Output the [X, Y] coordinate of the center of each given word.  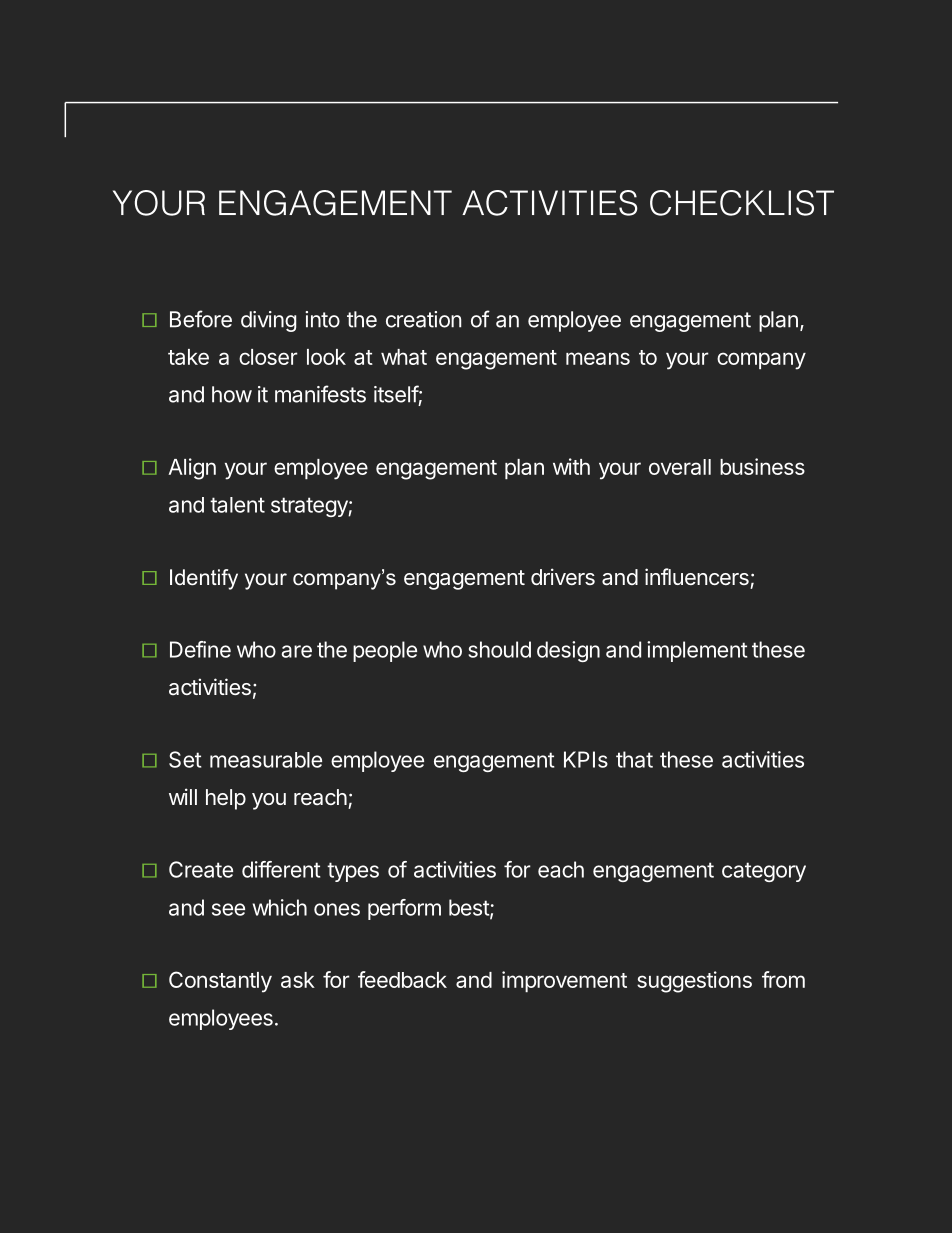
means [598, 358]
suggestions [694, 982]
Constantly [220, 982]
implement [697, 651]
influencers [697, 576]
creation [423, 319]
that [634, 759]
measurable [266, 760]
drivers [563, 576]
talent [237, 505]
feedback [402, 979]
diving [268, 321]
